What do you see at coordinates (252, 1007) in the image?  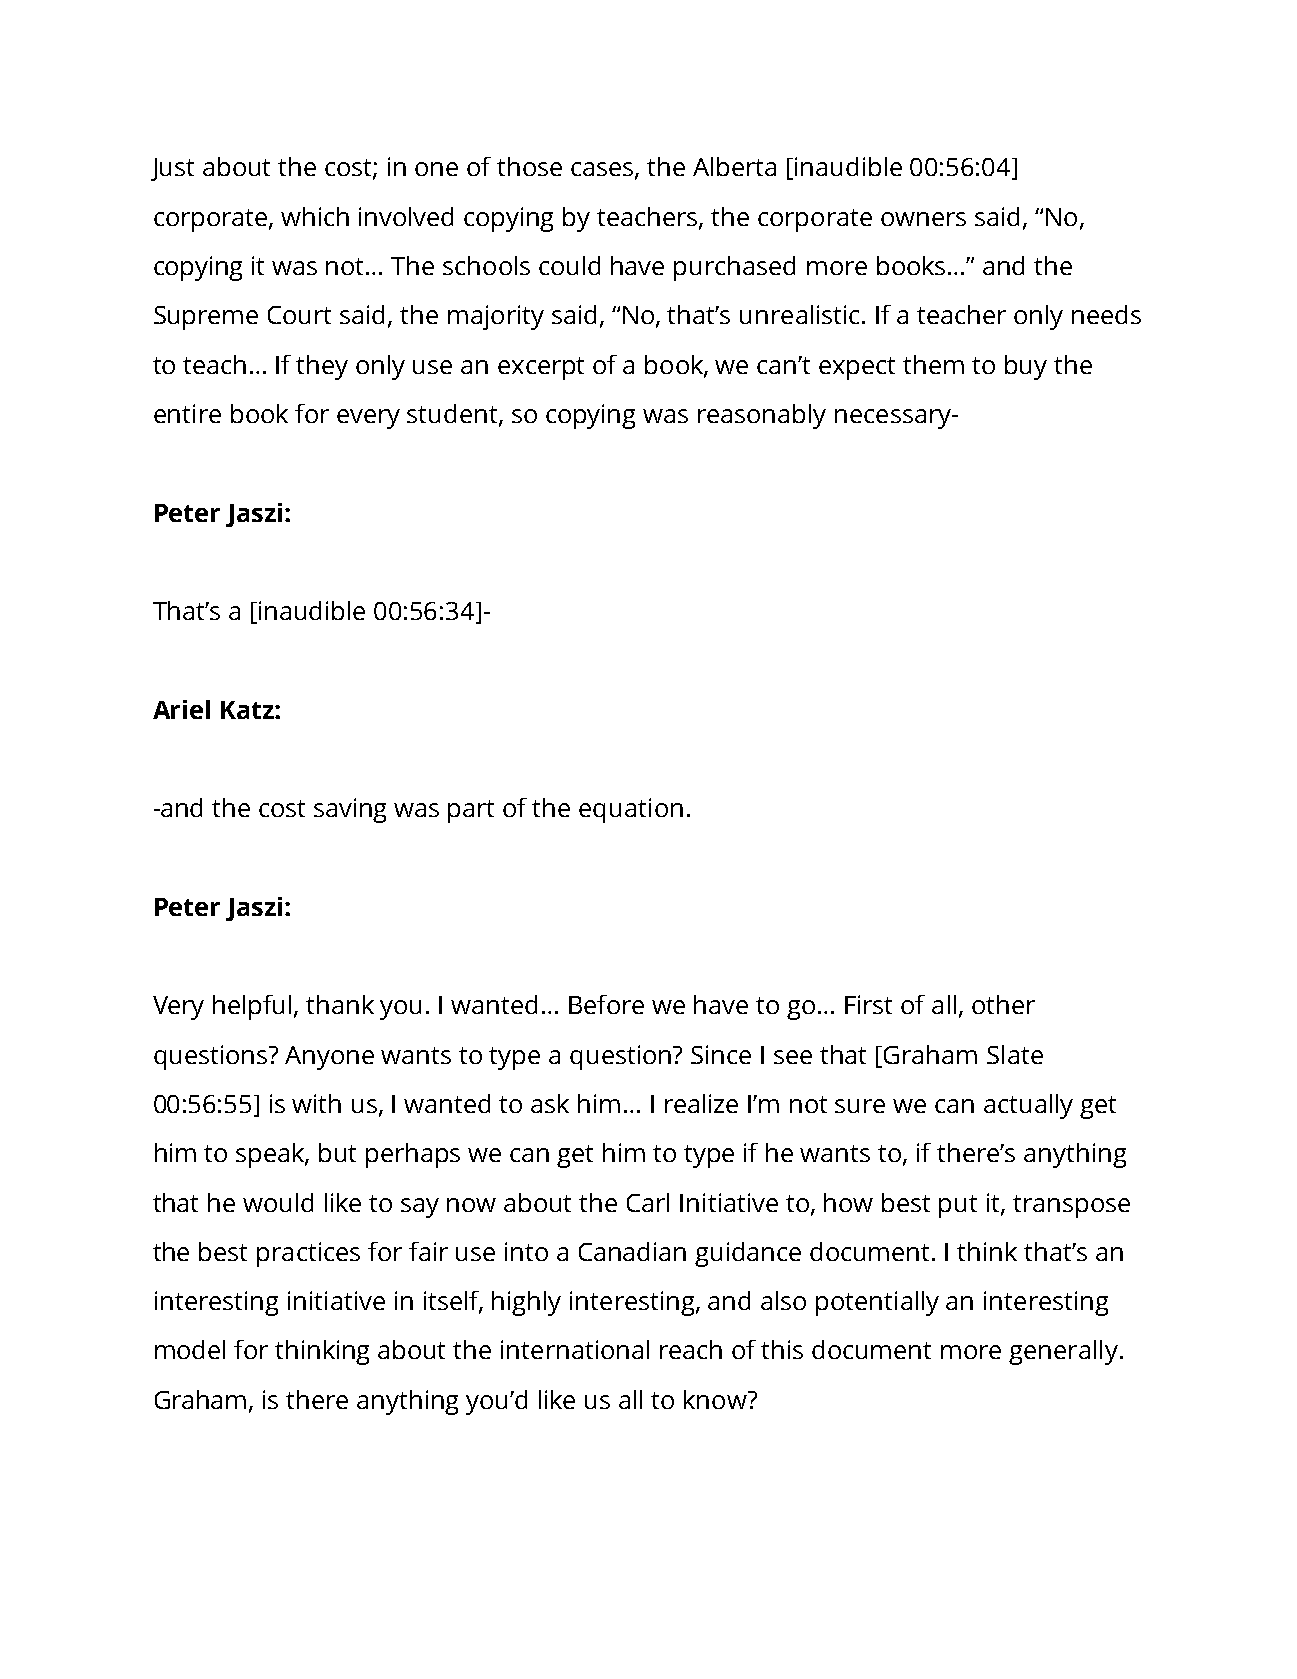 I see `helpful` at bounding box center [252, 1007].
